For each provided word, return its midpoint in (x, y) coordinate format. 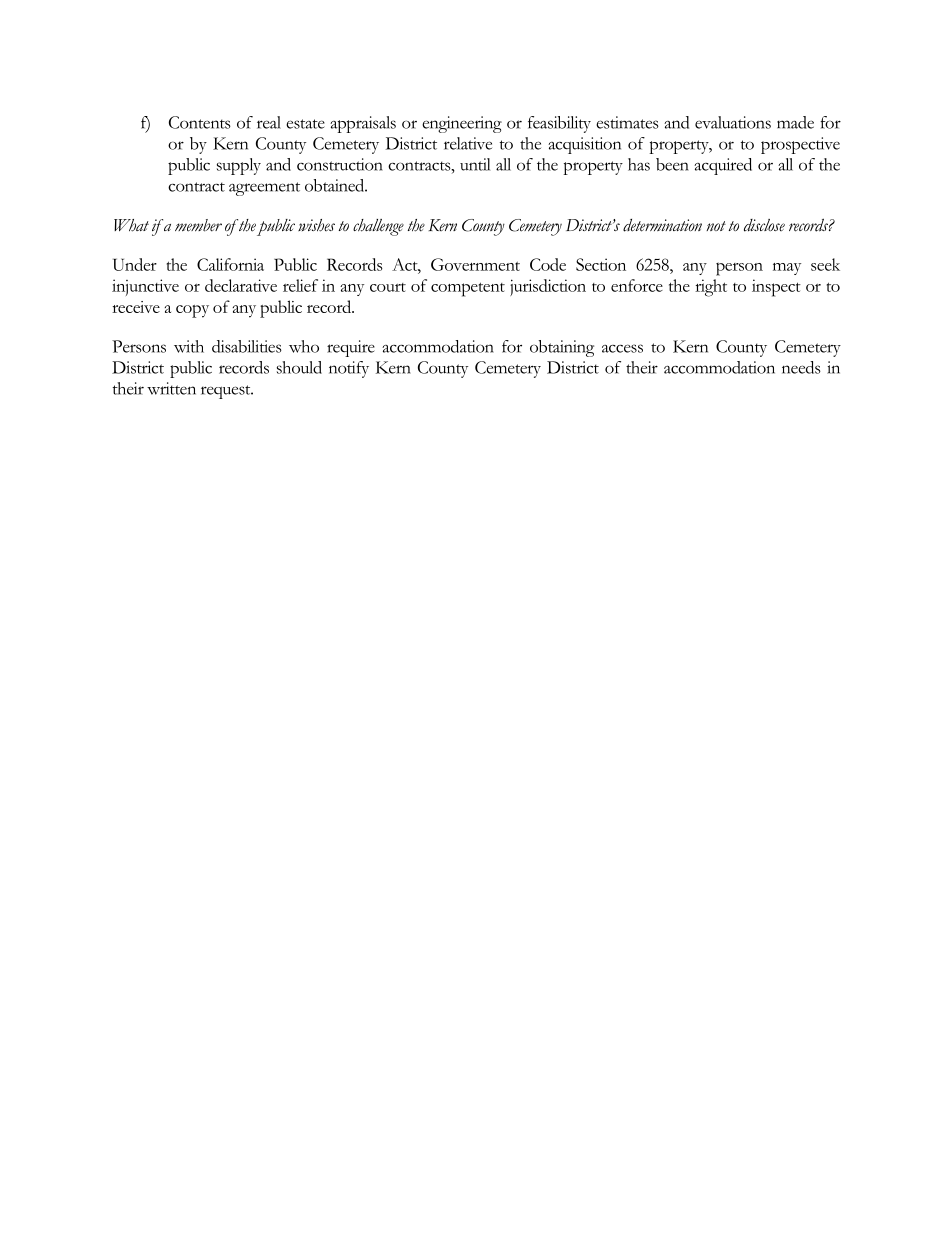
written (171, 388)
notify (349, 369)
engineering (462, 124)
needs (801, 367)
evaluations (733, 122)
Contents (200, 122)
